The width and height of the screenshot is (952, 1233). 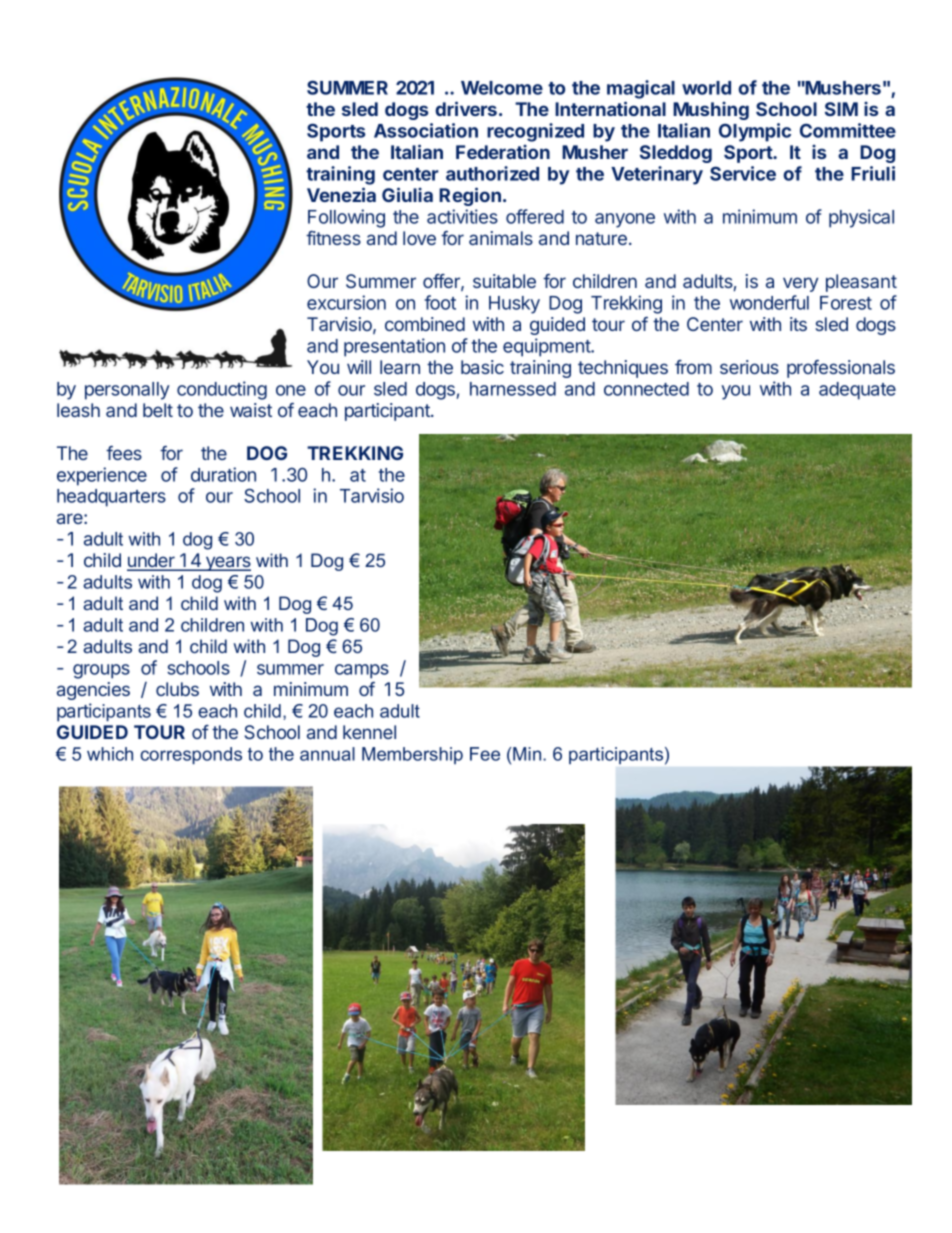 I want to click on adequate, so click(x=857, y=391).
